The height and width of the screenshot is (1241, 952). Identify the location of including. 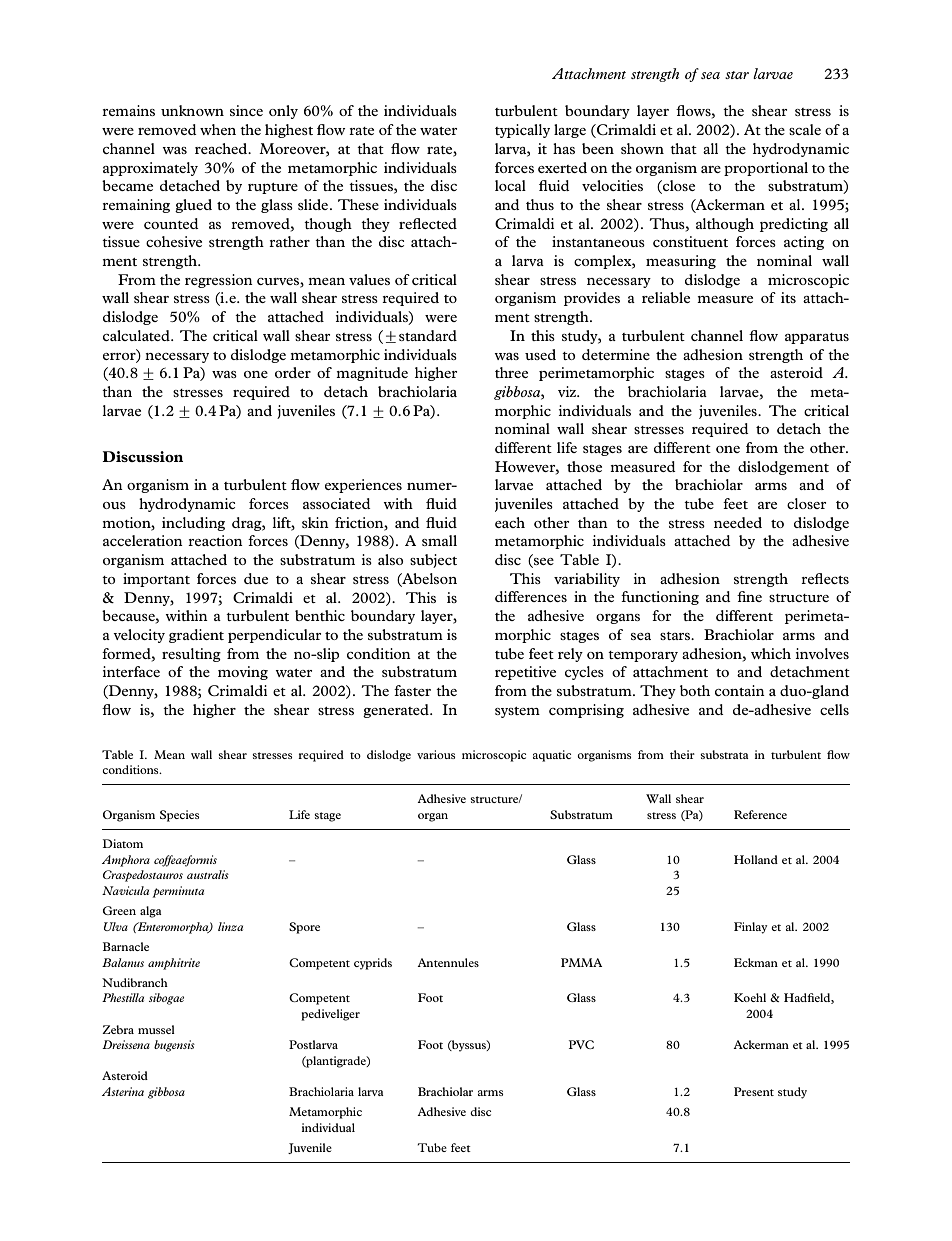
(193, 524).
